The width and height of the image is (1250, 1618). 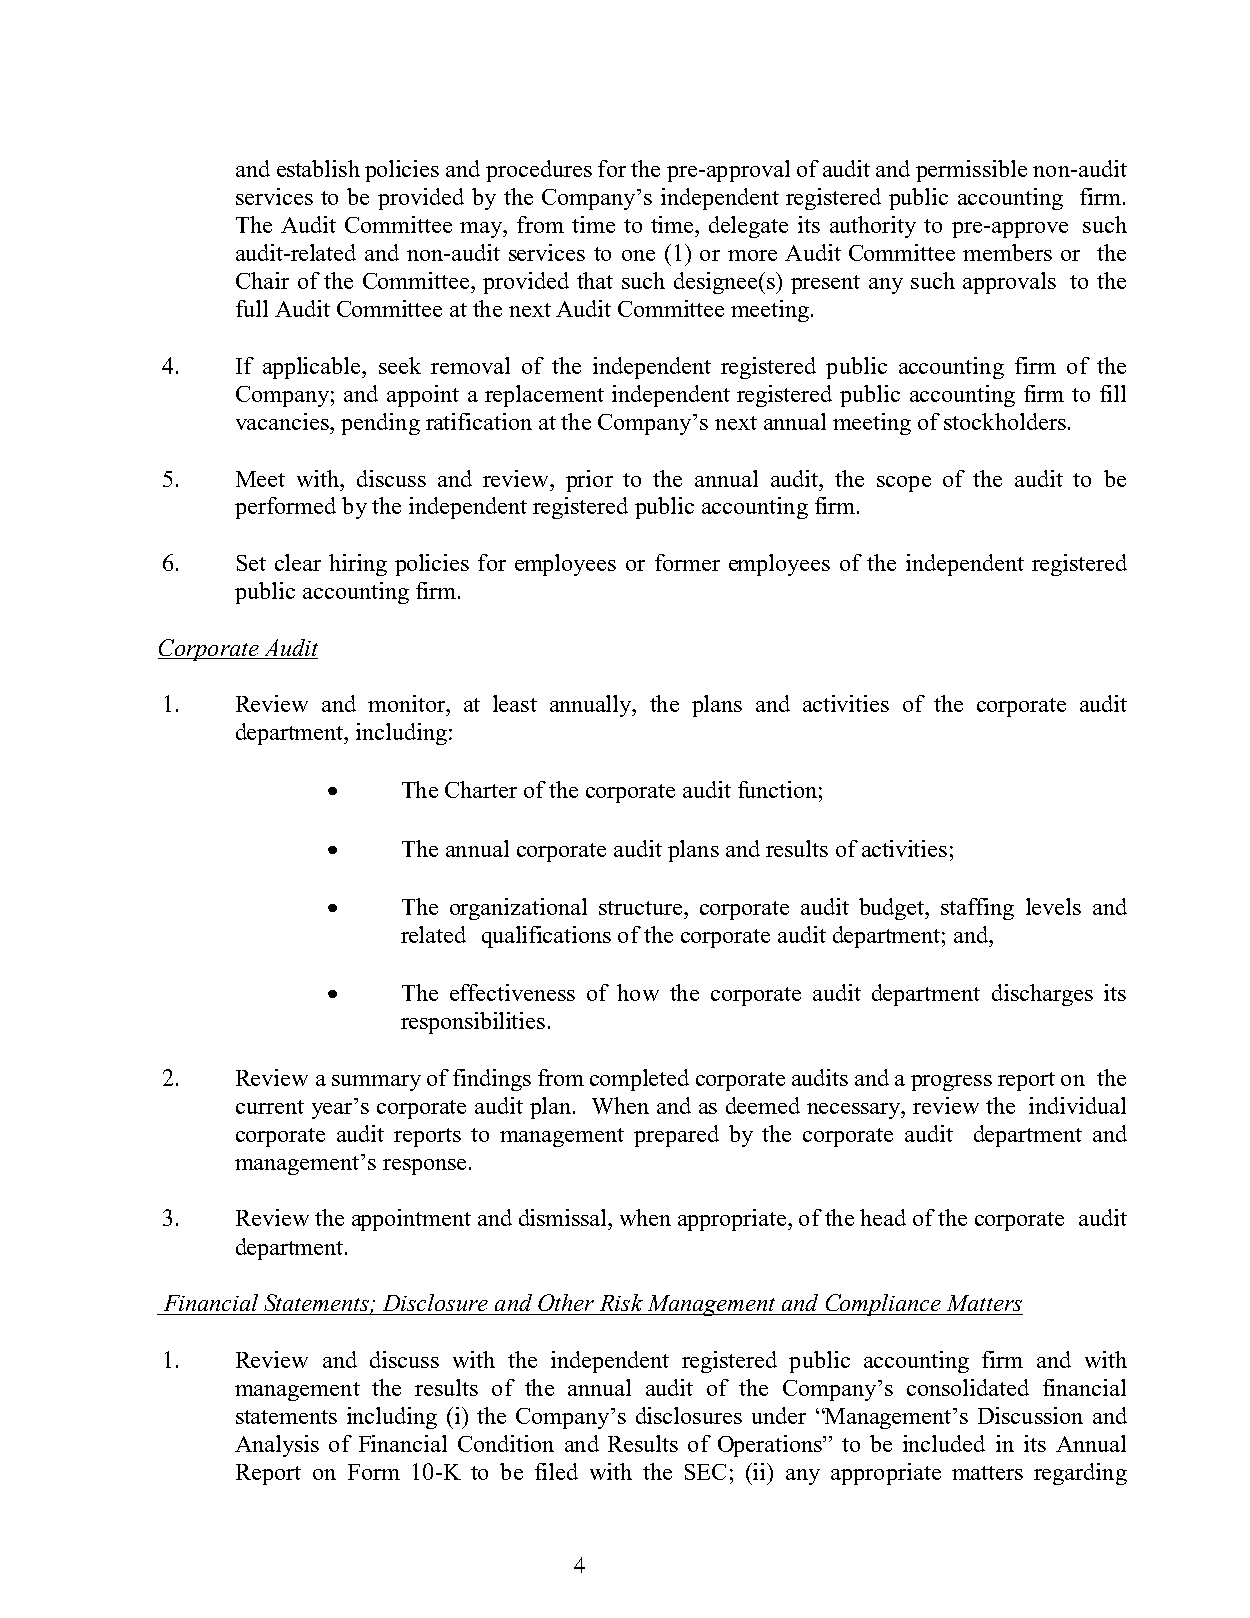 I want to click on Charter, so click(x=481, y=789).
